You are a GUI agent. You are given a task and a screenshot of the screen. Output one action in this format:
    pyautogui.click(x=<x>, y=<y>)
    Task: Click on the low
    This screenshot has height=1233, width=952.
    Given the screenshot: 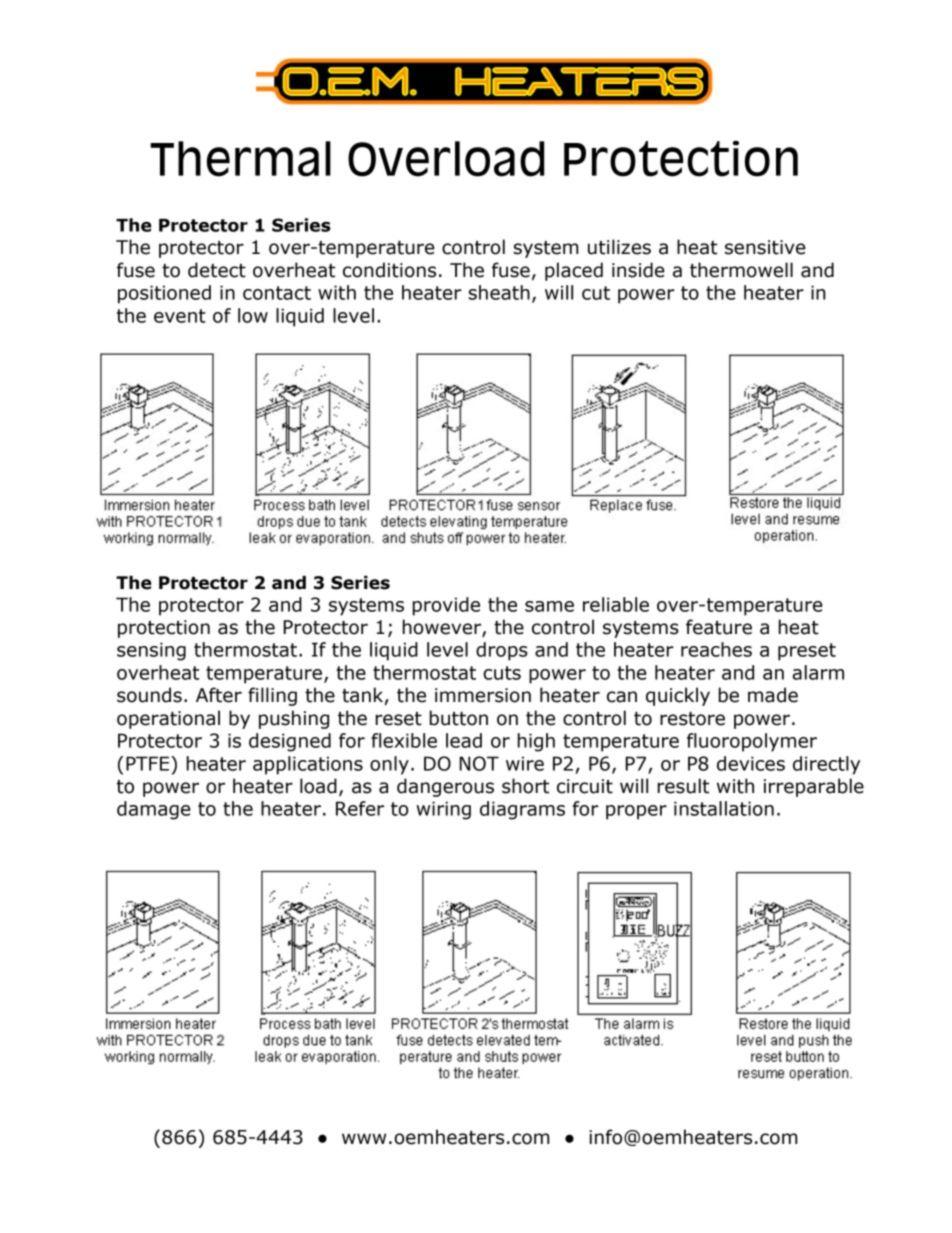 What is the action you would take?
    pyautogui.click(x=253, y=315)
